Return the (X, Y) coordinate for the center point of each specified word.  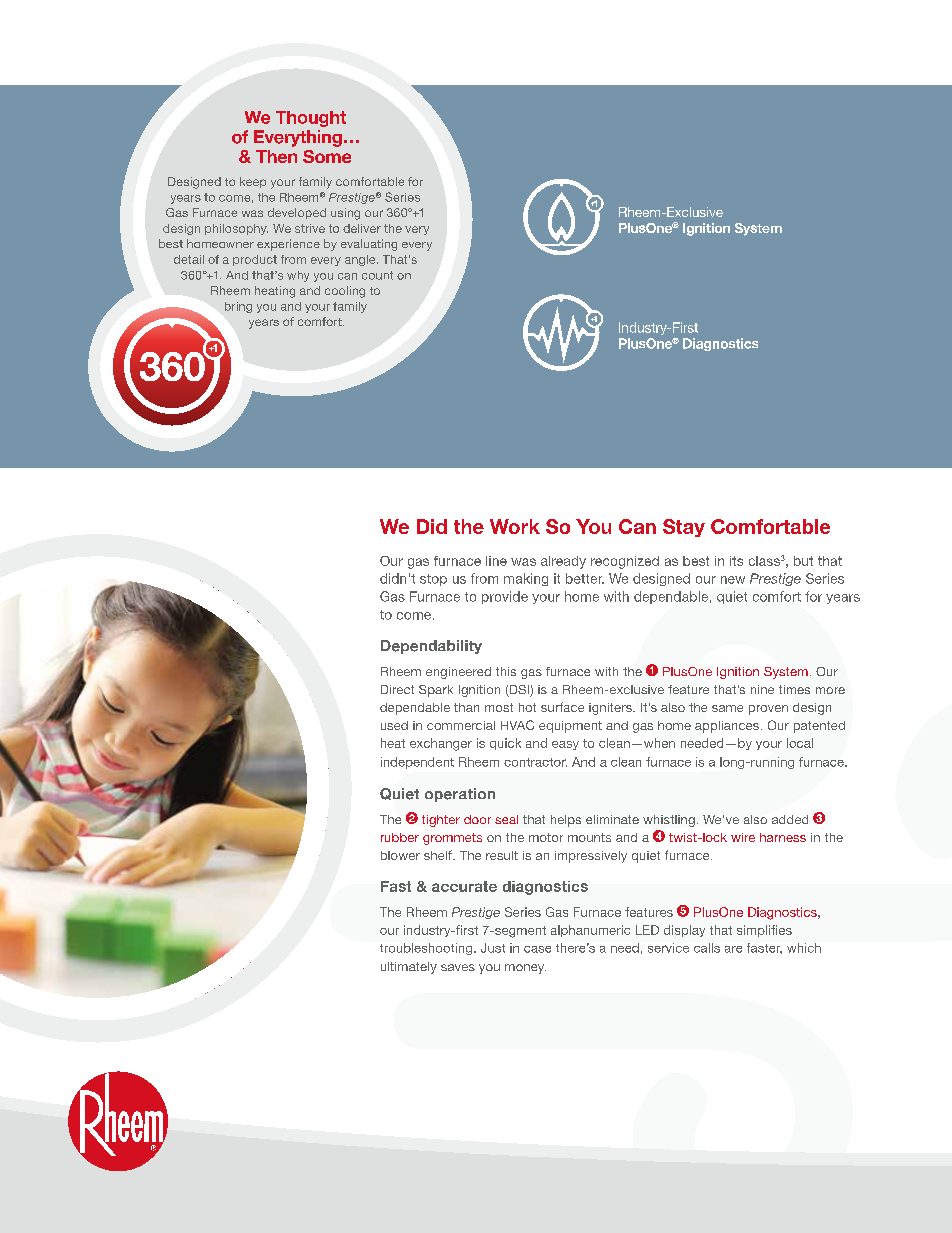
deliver (362, 228)
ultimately (409, 968)
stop (433, 580)
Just (493, 948)
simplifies (764, 931)
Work (515, 526)
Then (276, 156)
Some (327, 156)
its (736, 561)
